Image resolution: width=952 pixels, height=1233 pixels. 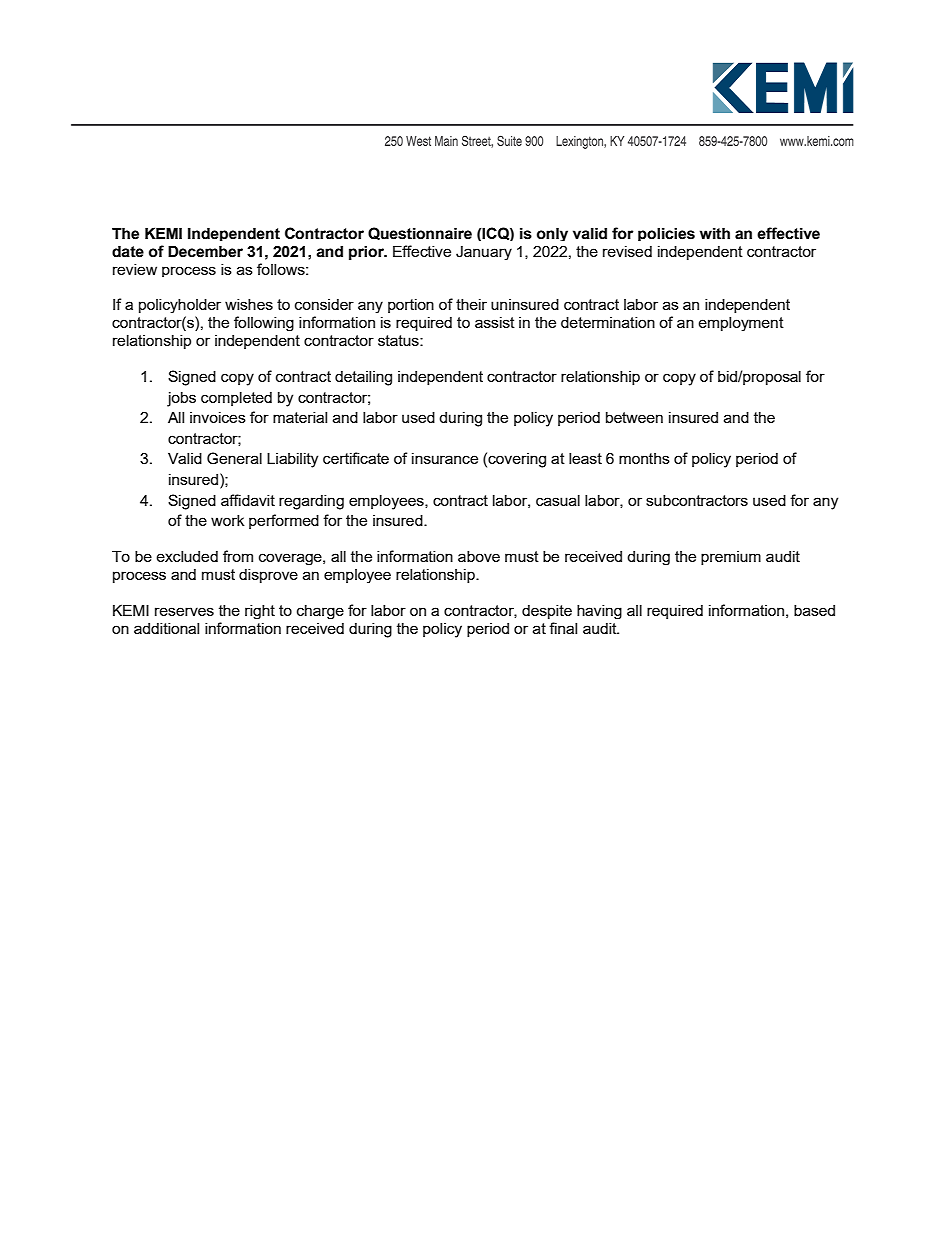 What do you see at coordinates (184, 611) in the image?
I see `reserves` at bounding box center [184, 611].
